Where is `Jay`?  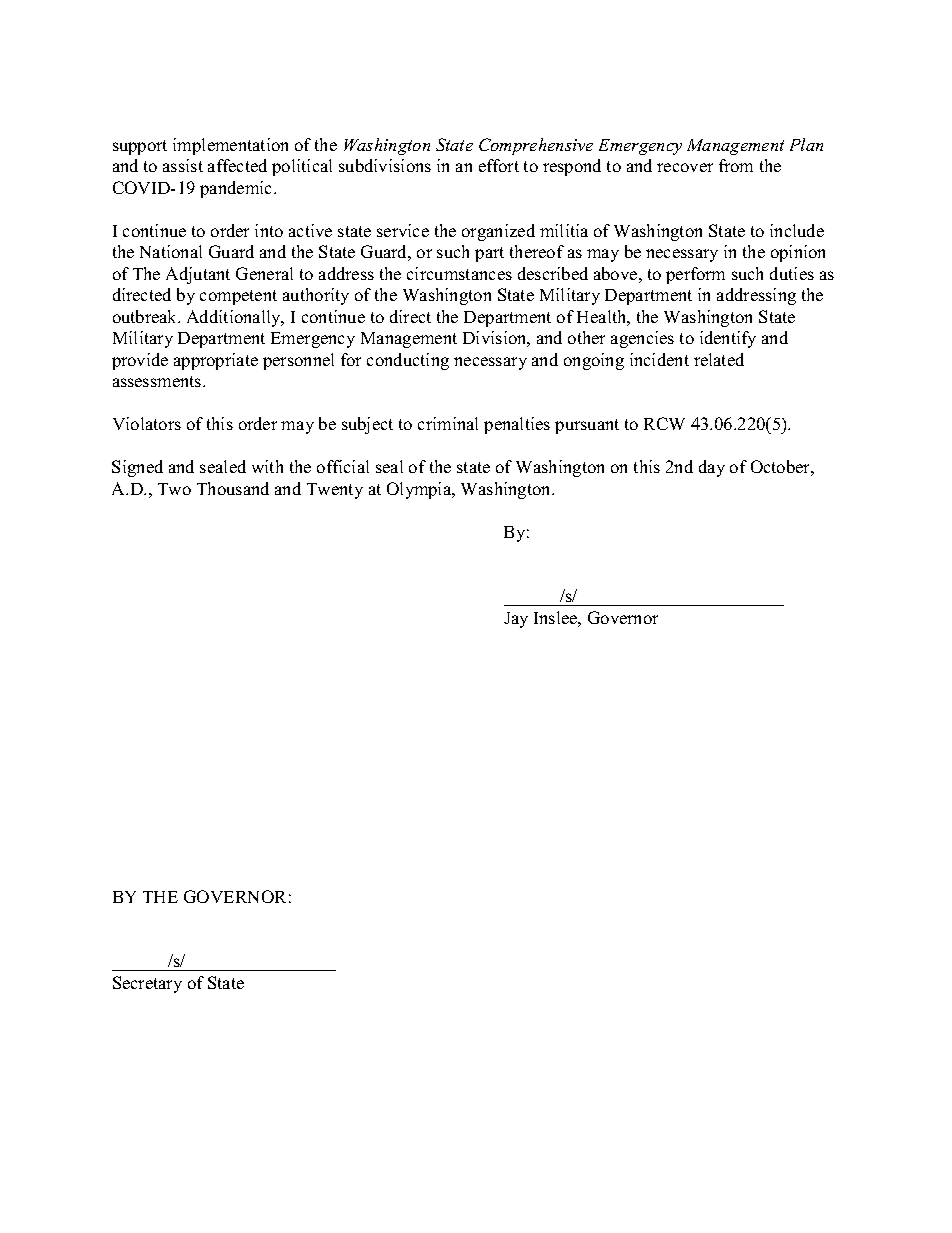 Jay is located at coordinates (516, 620).
